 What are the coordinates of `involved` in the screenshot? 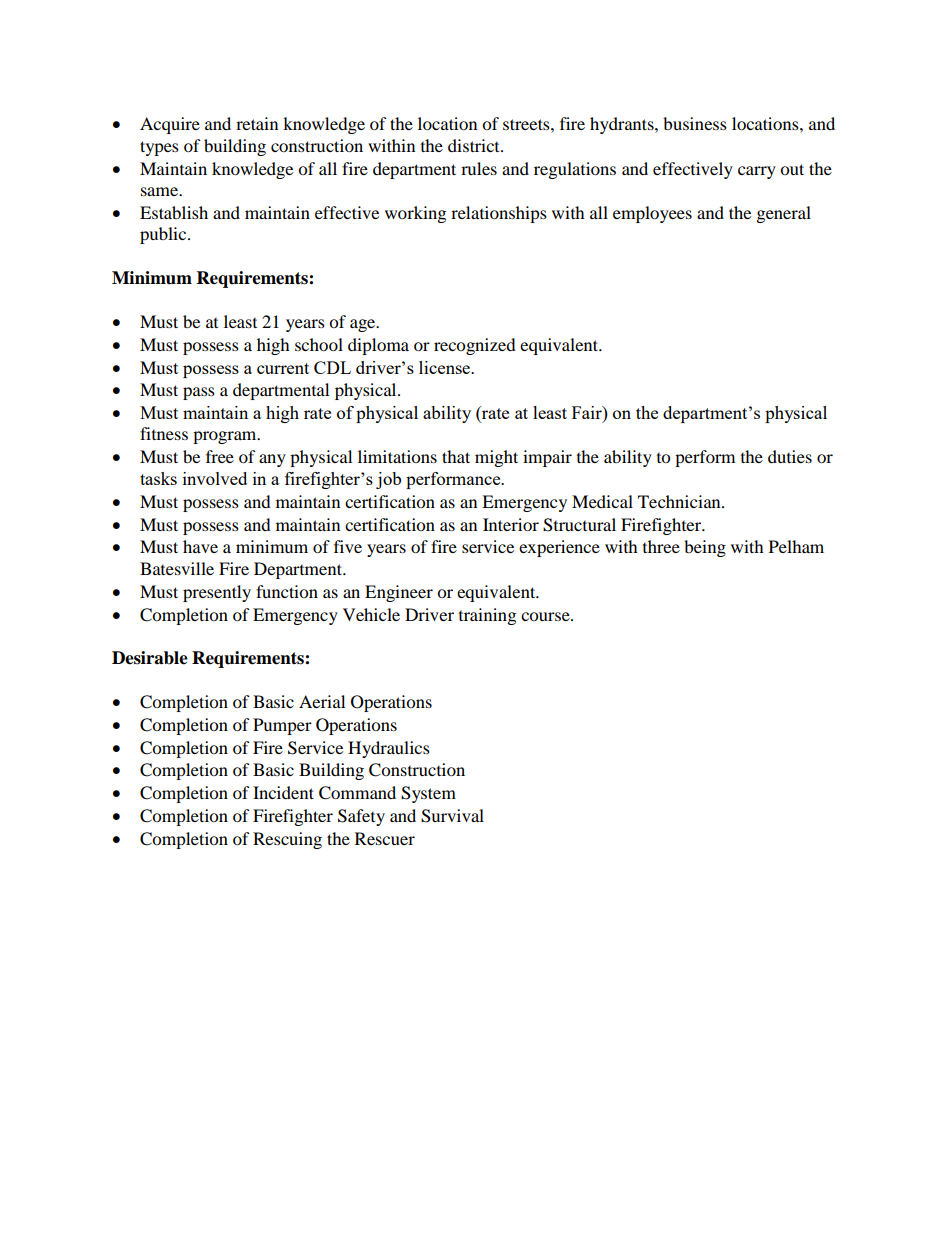 It's located at (215, 478).
